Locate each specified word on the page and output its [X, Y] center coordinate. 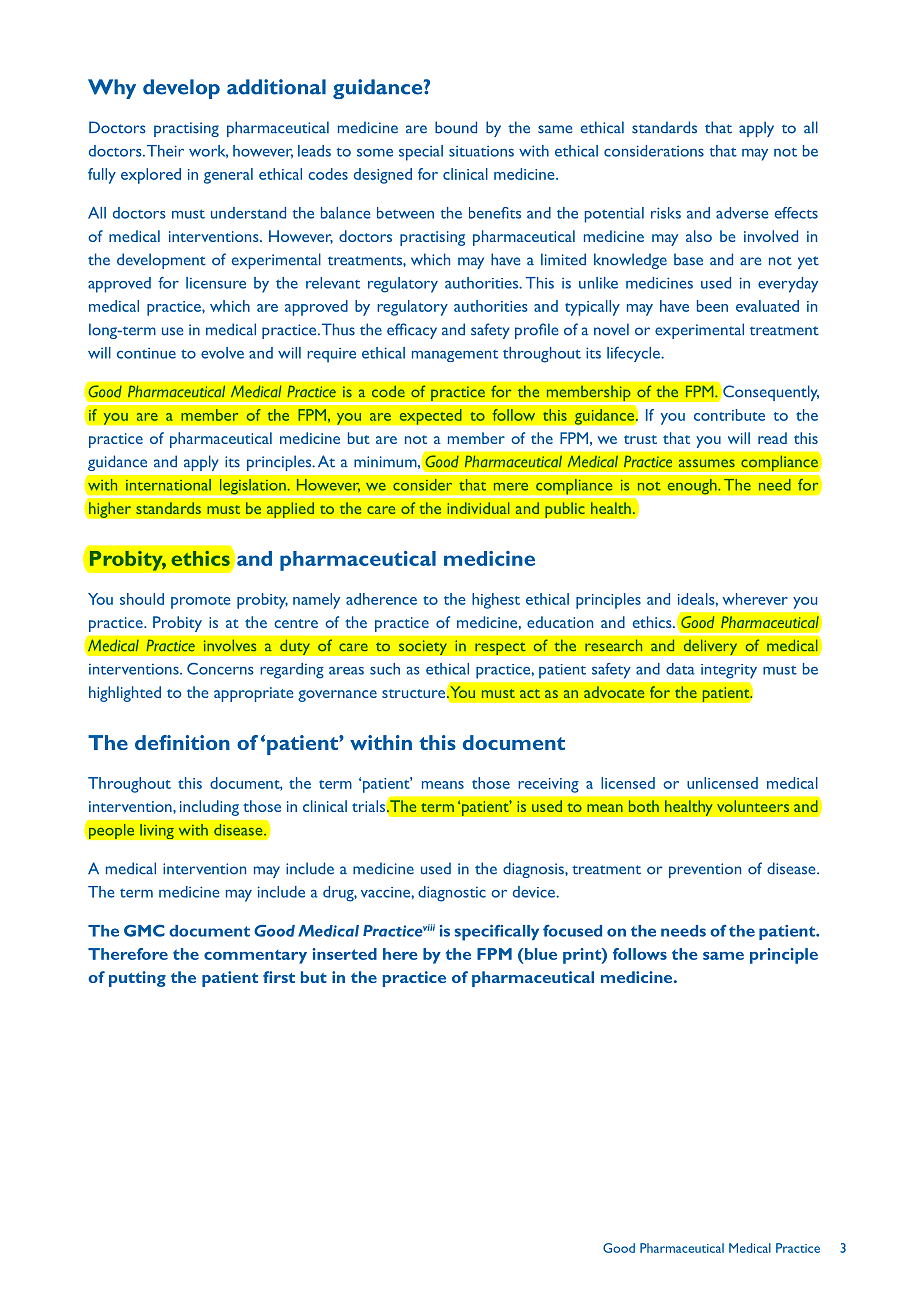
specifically [497, 933]
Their [165, 151]
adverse [742, 213]
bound [456, 127]
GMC [144, 931]
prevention [705, 870]
